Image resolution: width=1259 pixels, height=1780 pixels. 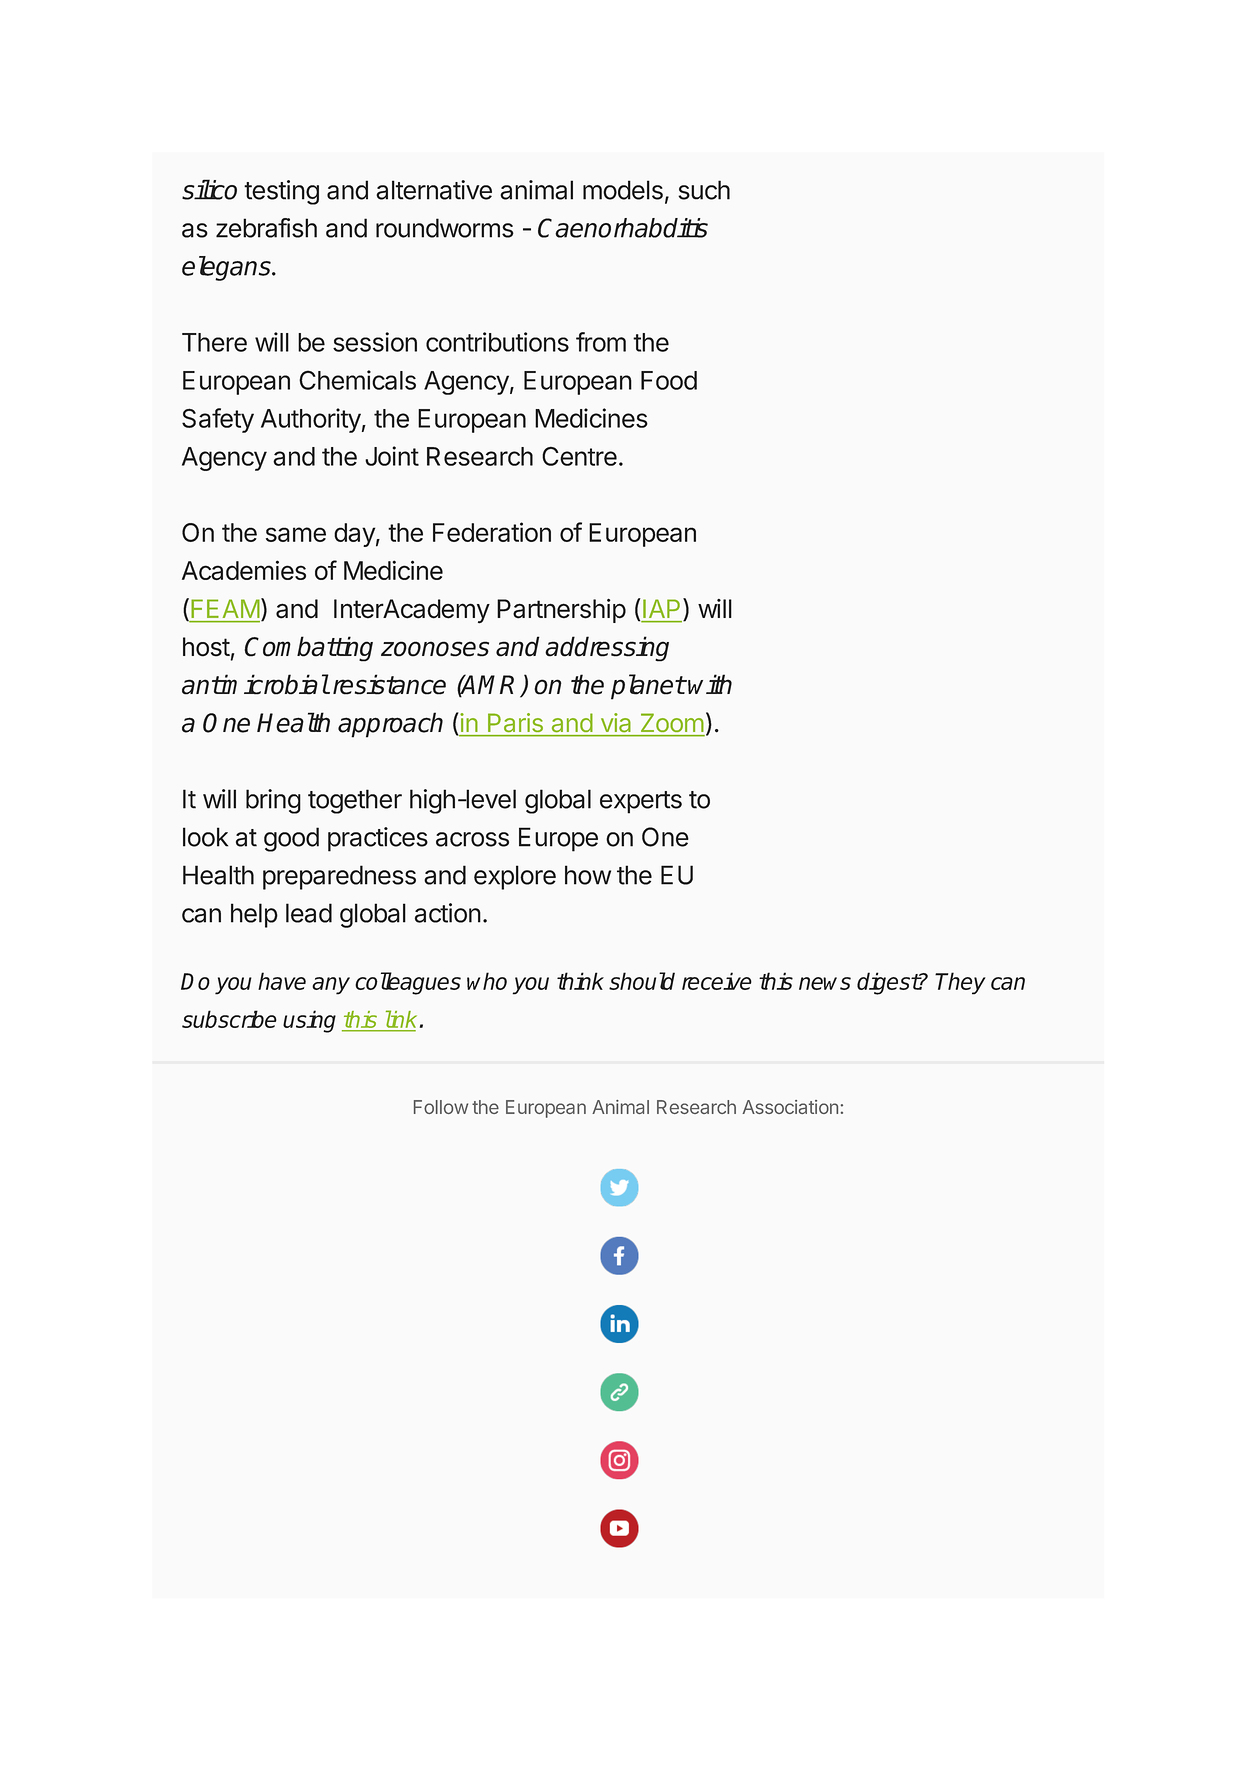 What do you see at coordinates (515, 722) in the screenshot?
I see `Paris` at bounding box center [515, 722].
